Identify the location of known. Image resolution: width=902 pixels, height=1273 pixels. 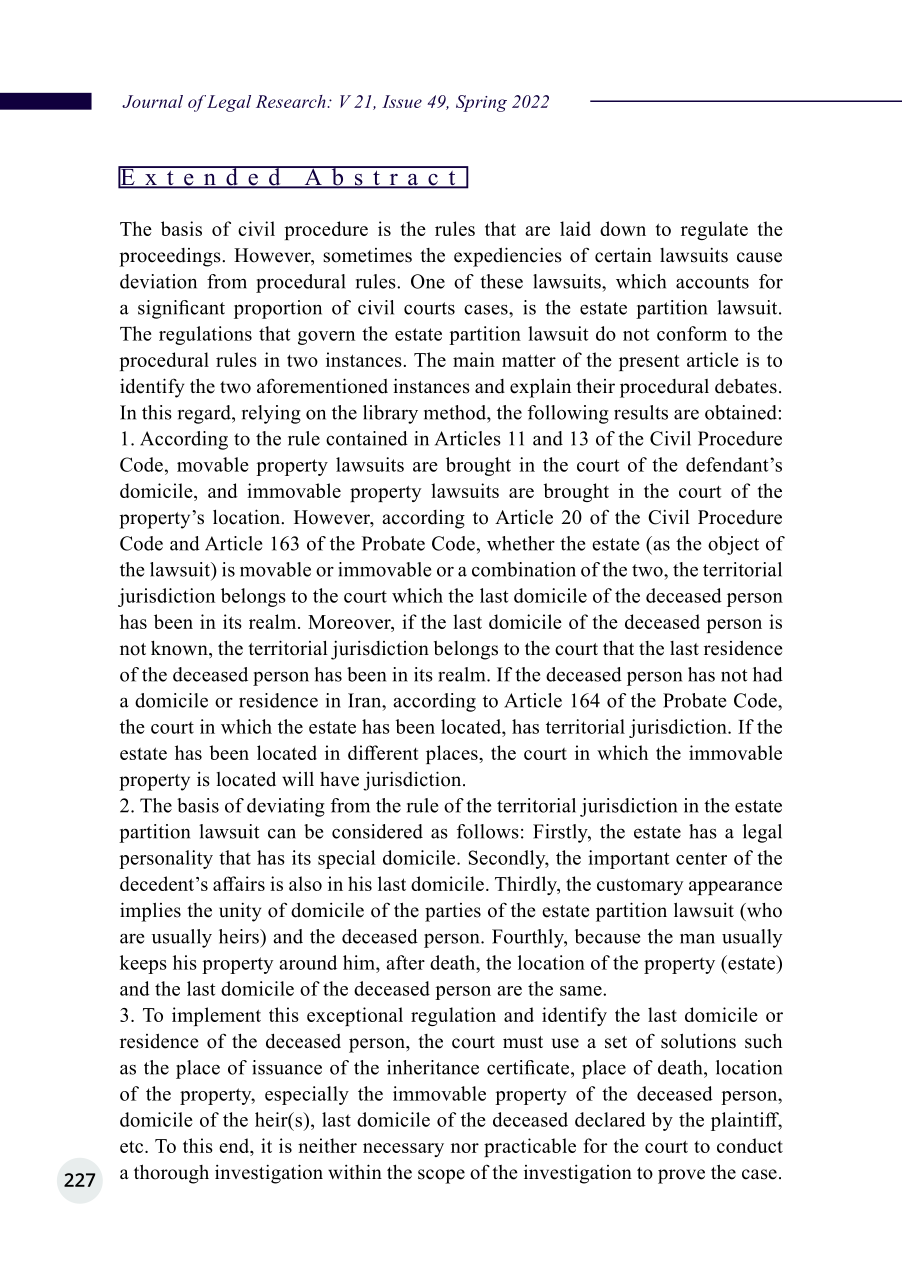
(180, 649).
